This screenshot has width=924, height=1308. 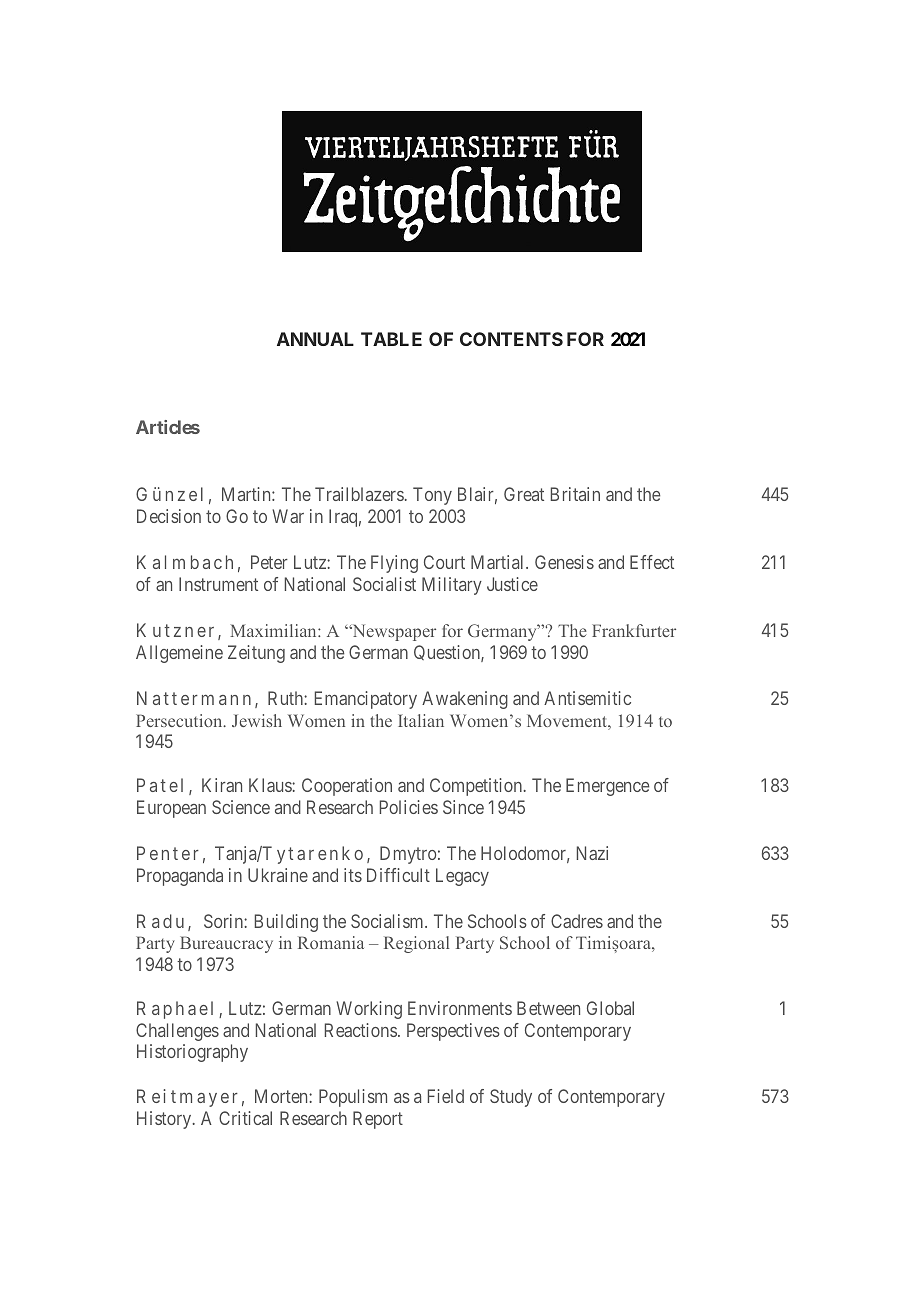 What do you see at coordinates (245, 1118) in the screenshot?
I see `Critical` at bounding box center [245, 1118].
